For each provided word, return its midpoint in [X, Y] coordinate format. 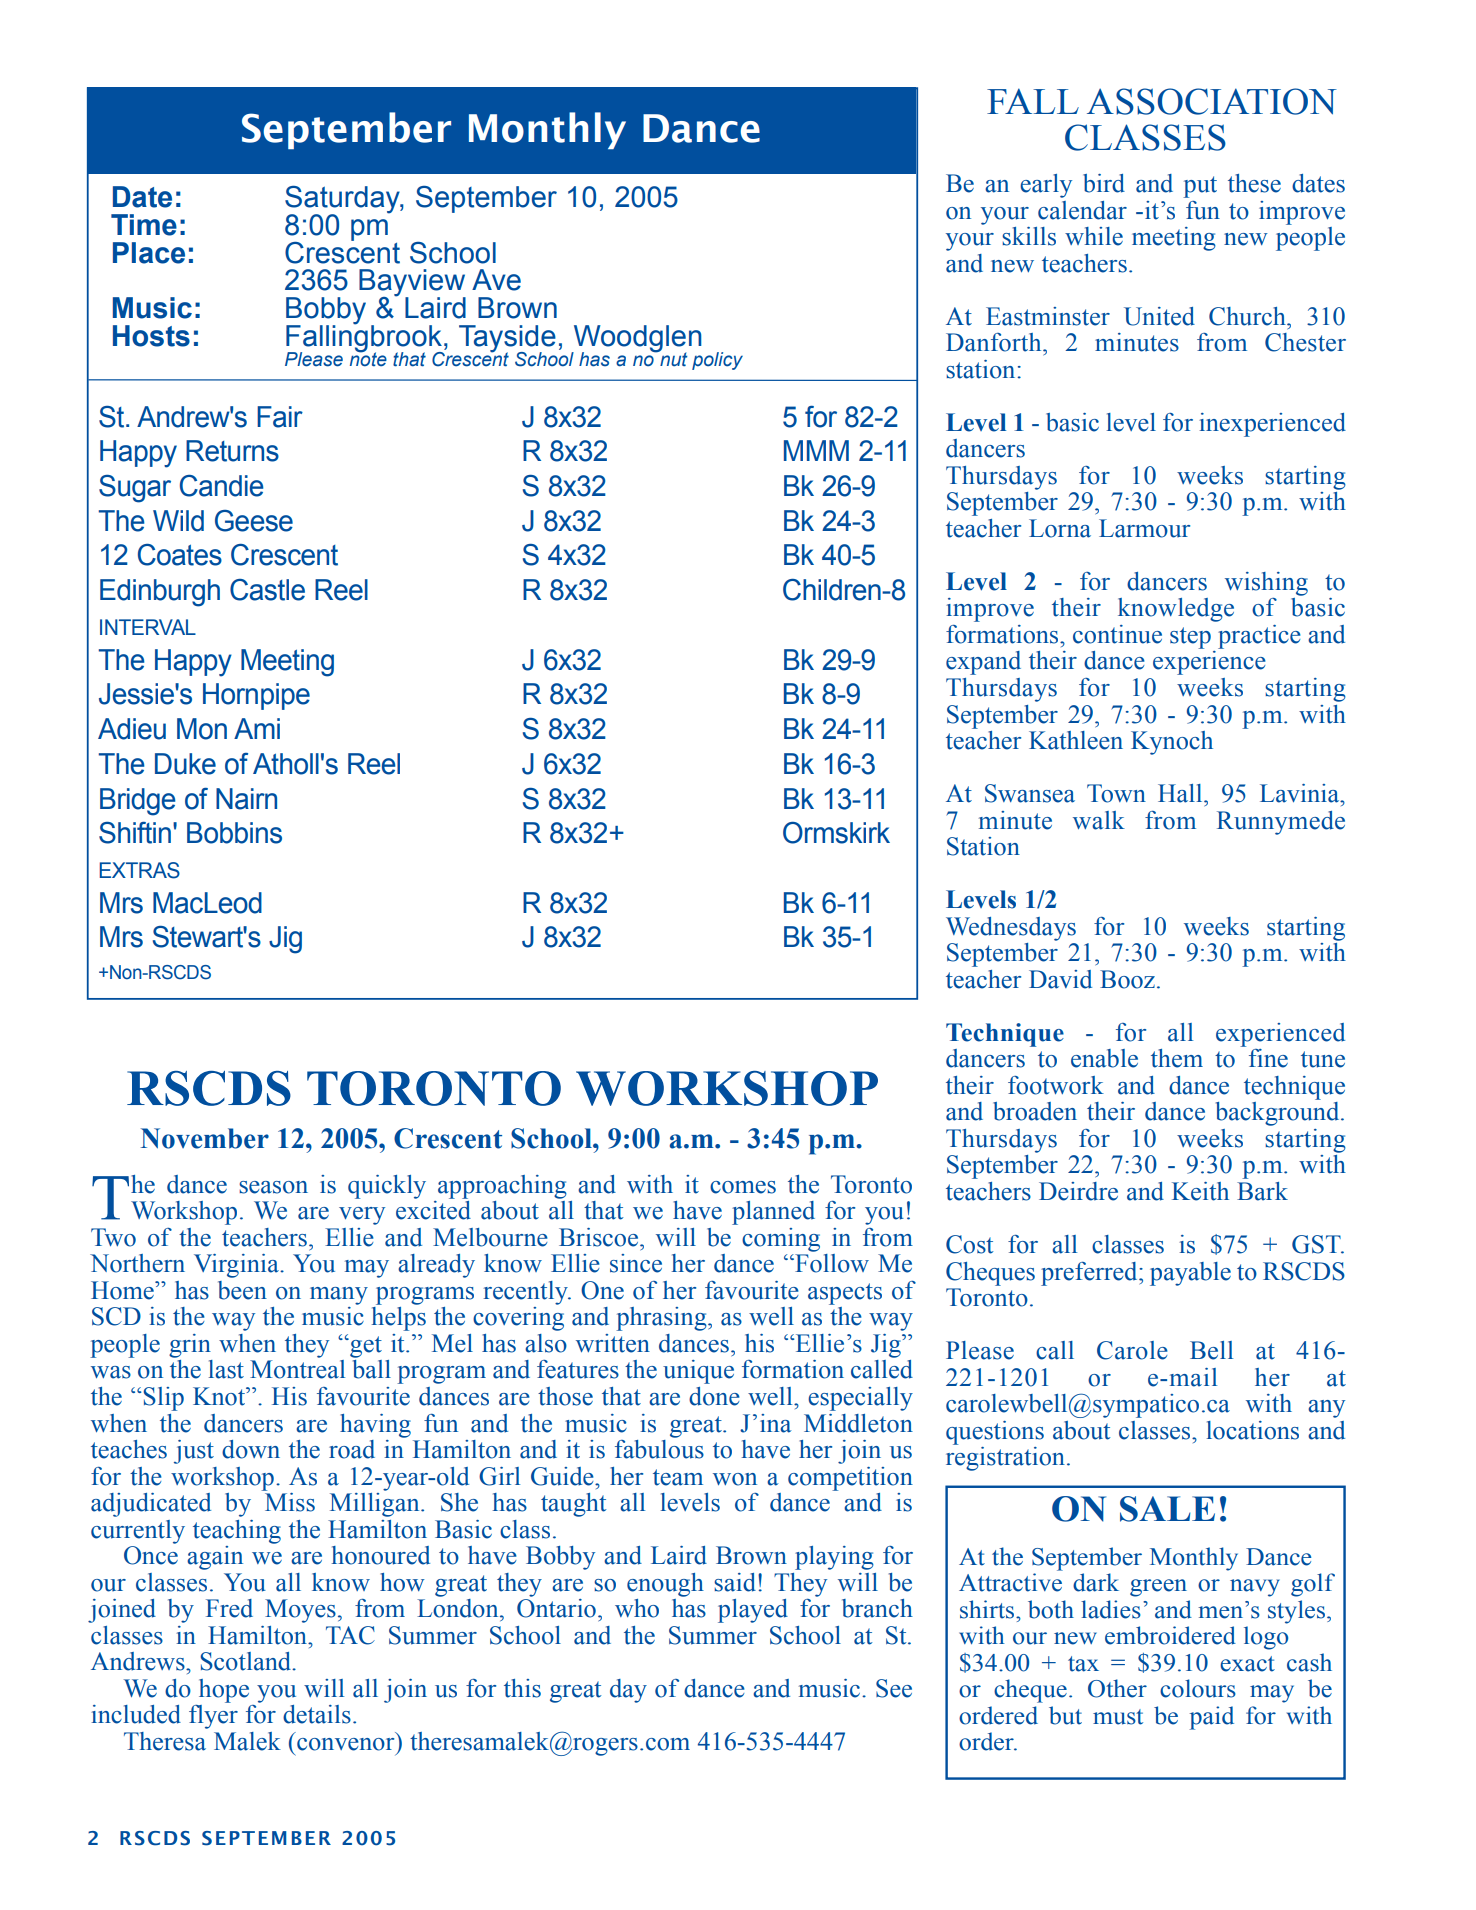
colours [1198, 1688]
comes [743, 1187]
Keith [1200, 1191]
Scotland [246, 1661]
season [273, 1187]
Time [144, 225]
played [753, 1611]
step [1190, 638]
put [1200, 187]
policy [717, 361]
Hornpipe [256, 696]
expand [983, 663]
